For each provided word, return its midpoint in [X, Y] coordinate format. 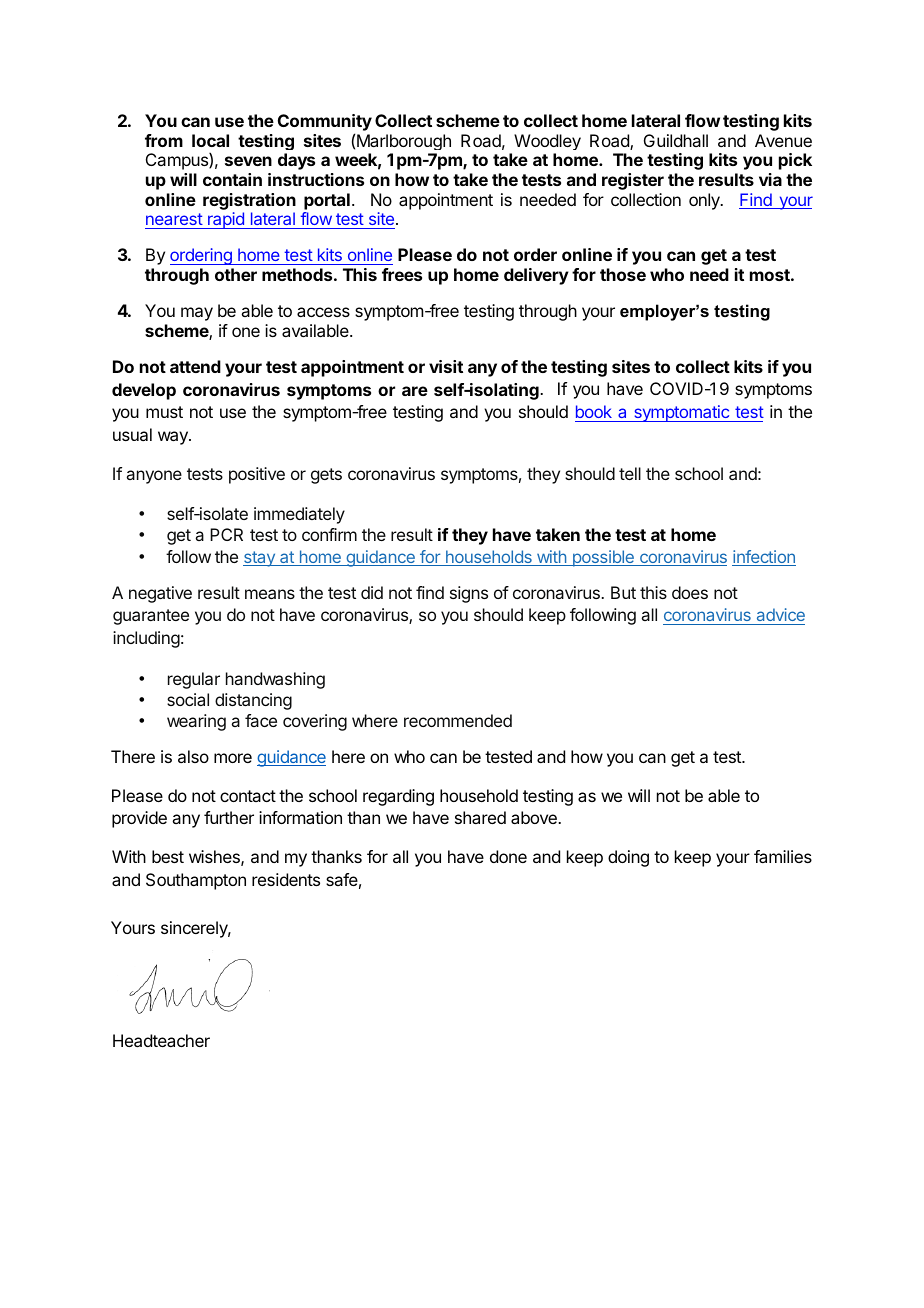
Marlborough [404, 142]
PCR [226, 534]
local [210, 140]
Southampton [196, 881]
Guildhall [676, 140]
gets [326, 476]
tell [630, 473]
